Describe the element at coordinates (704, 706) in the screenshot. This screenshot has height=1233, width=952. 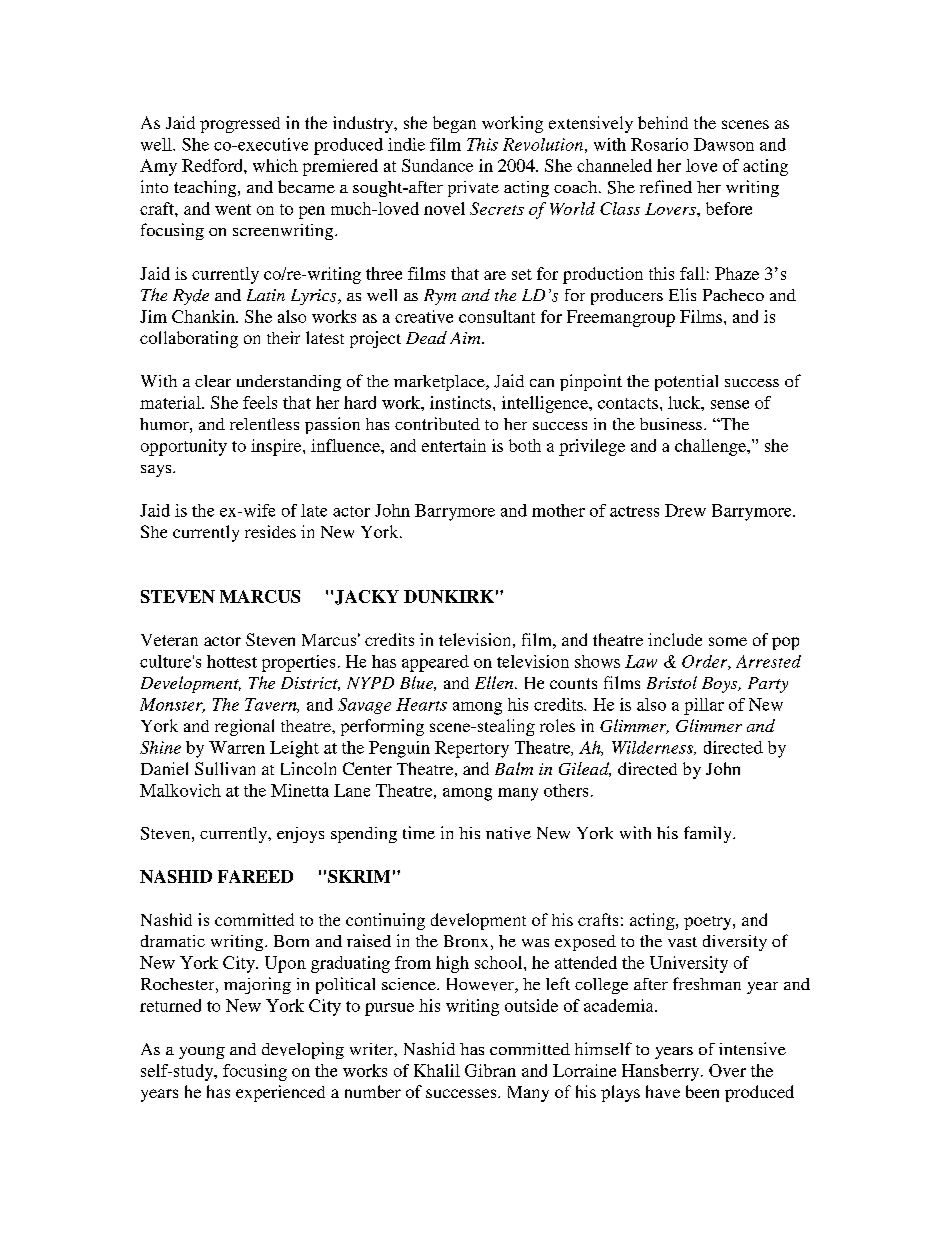
I see `pillar` at that location.
